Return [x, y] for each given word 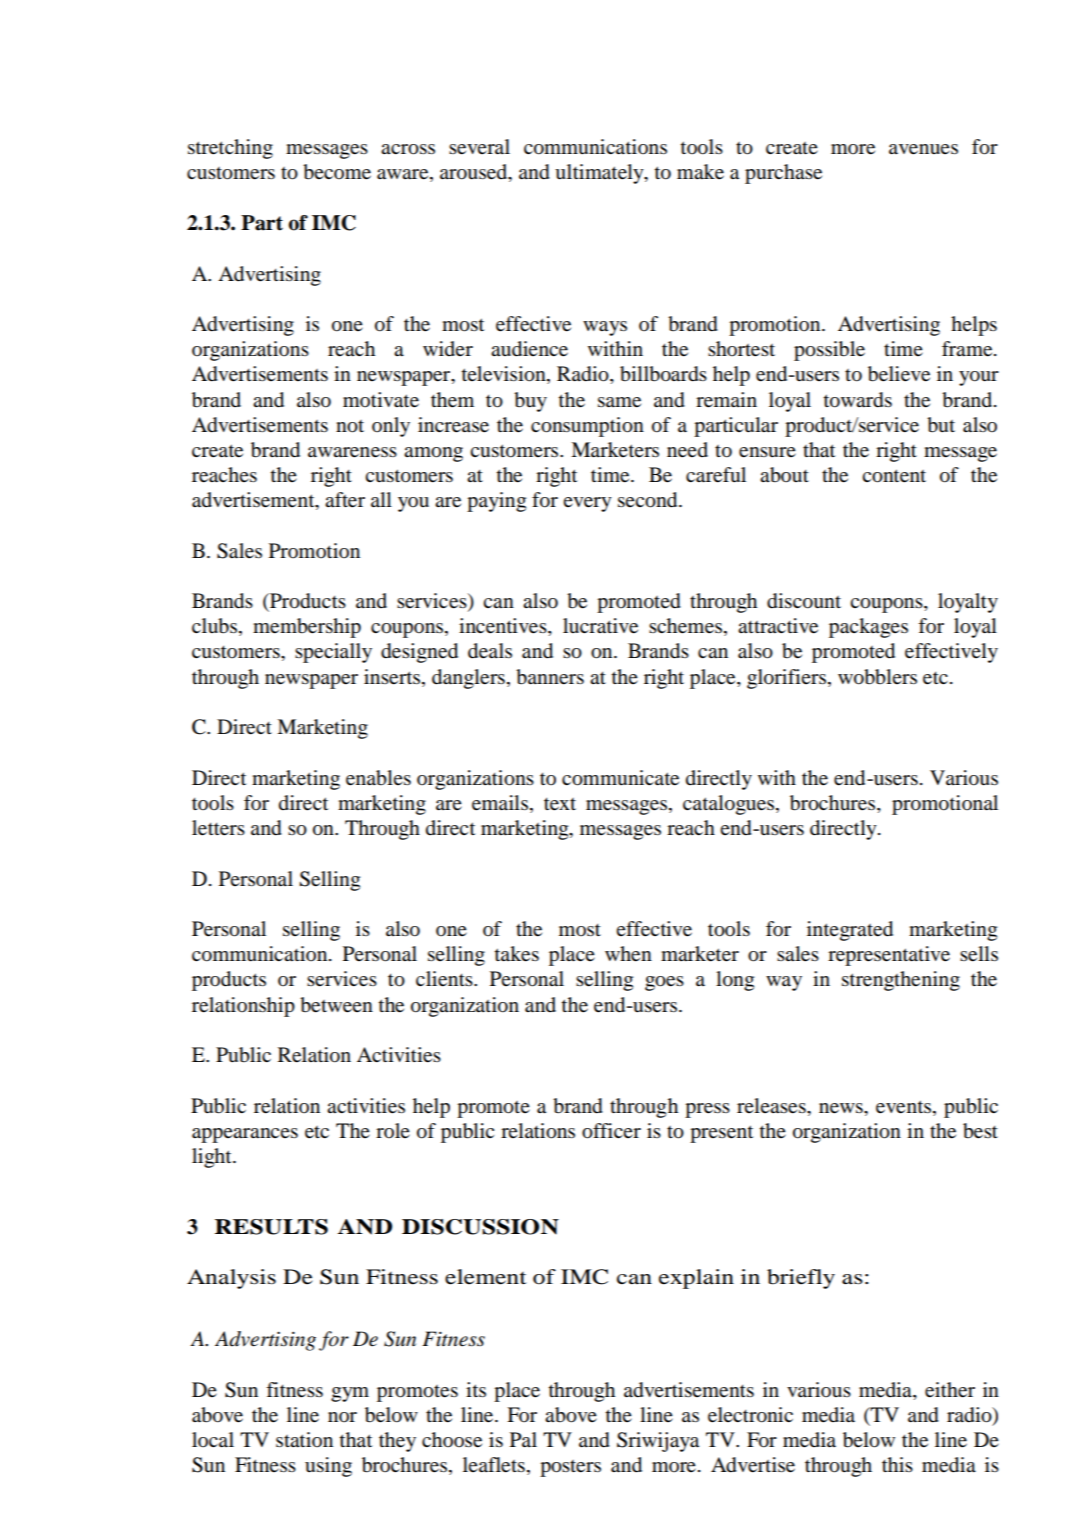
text [560, 804]
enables [378, 778]
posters [570, 1468]
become [337, 172]
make [700, 172]
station [304, 1440]
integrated [850, 931]
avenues [923, 149]
